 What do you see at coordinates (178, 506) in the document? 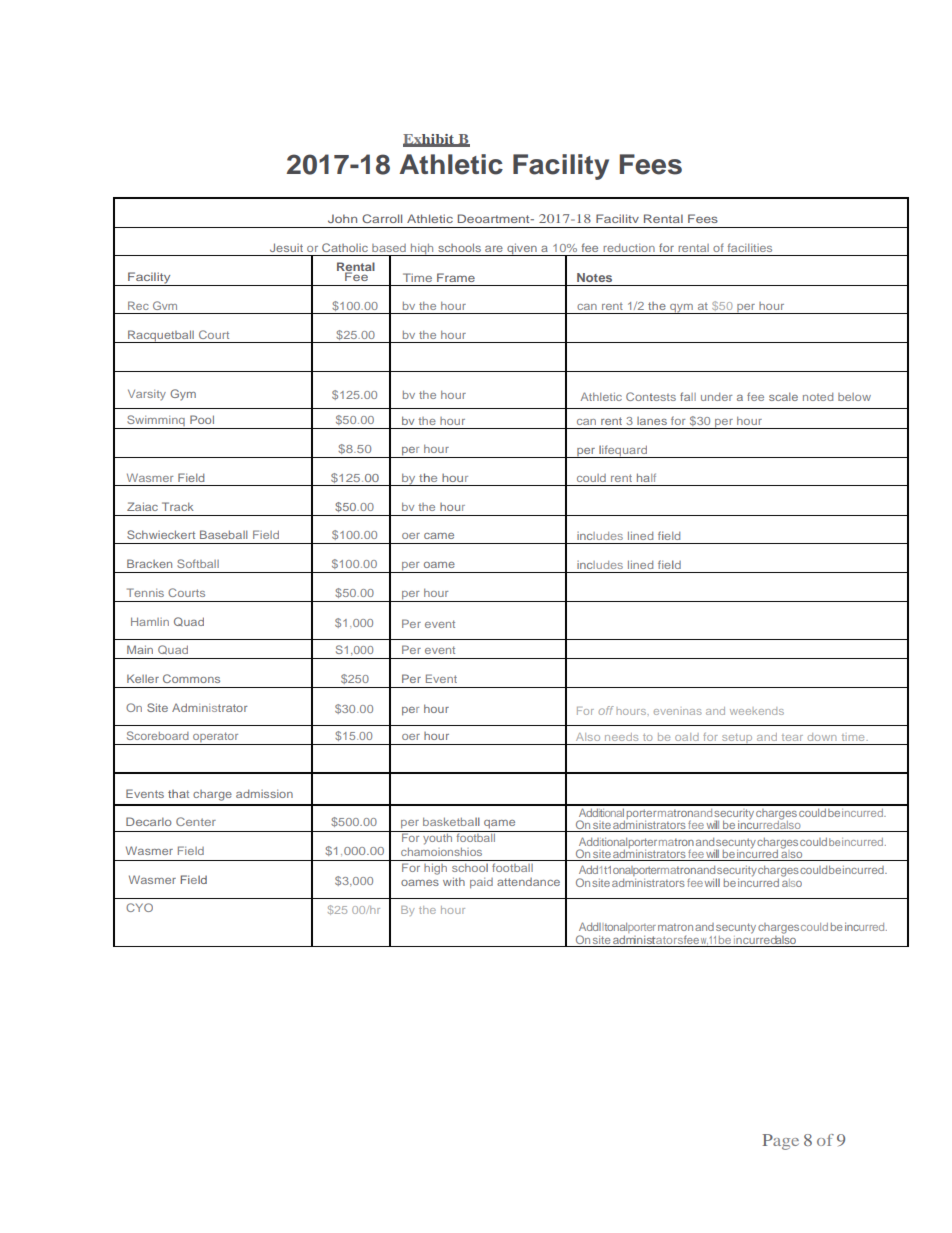
I see `Track` at bounding box center [178, 506].
